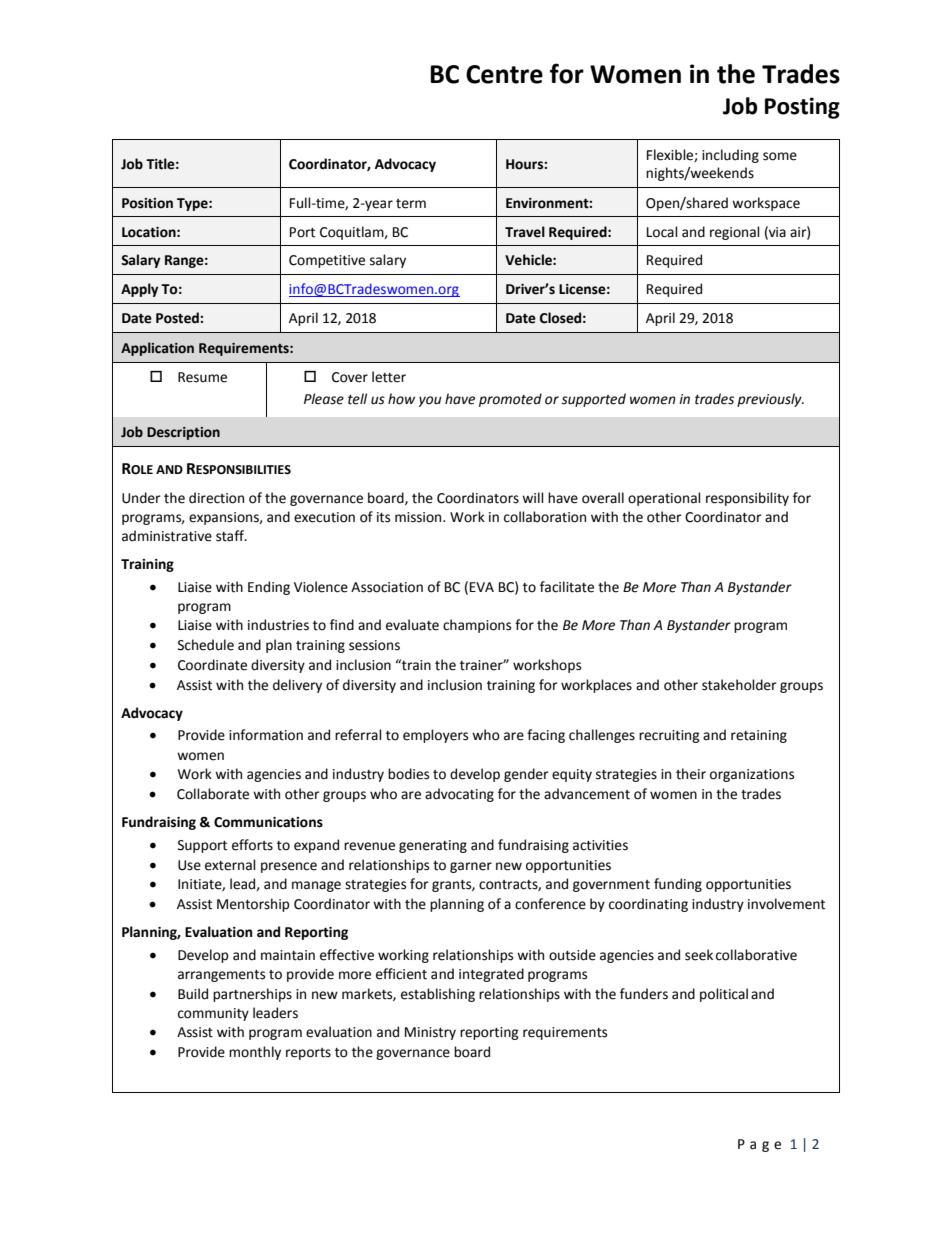 This page has height=1233, width=952. Describe the element at coordinates (730, 156) in the page. I see `including` at that location.
